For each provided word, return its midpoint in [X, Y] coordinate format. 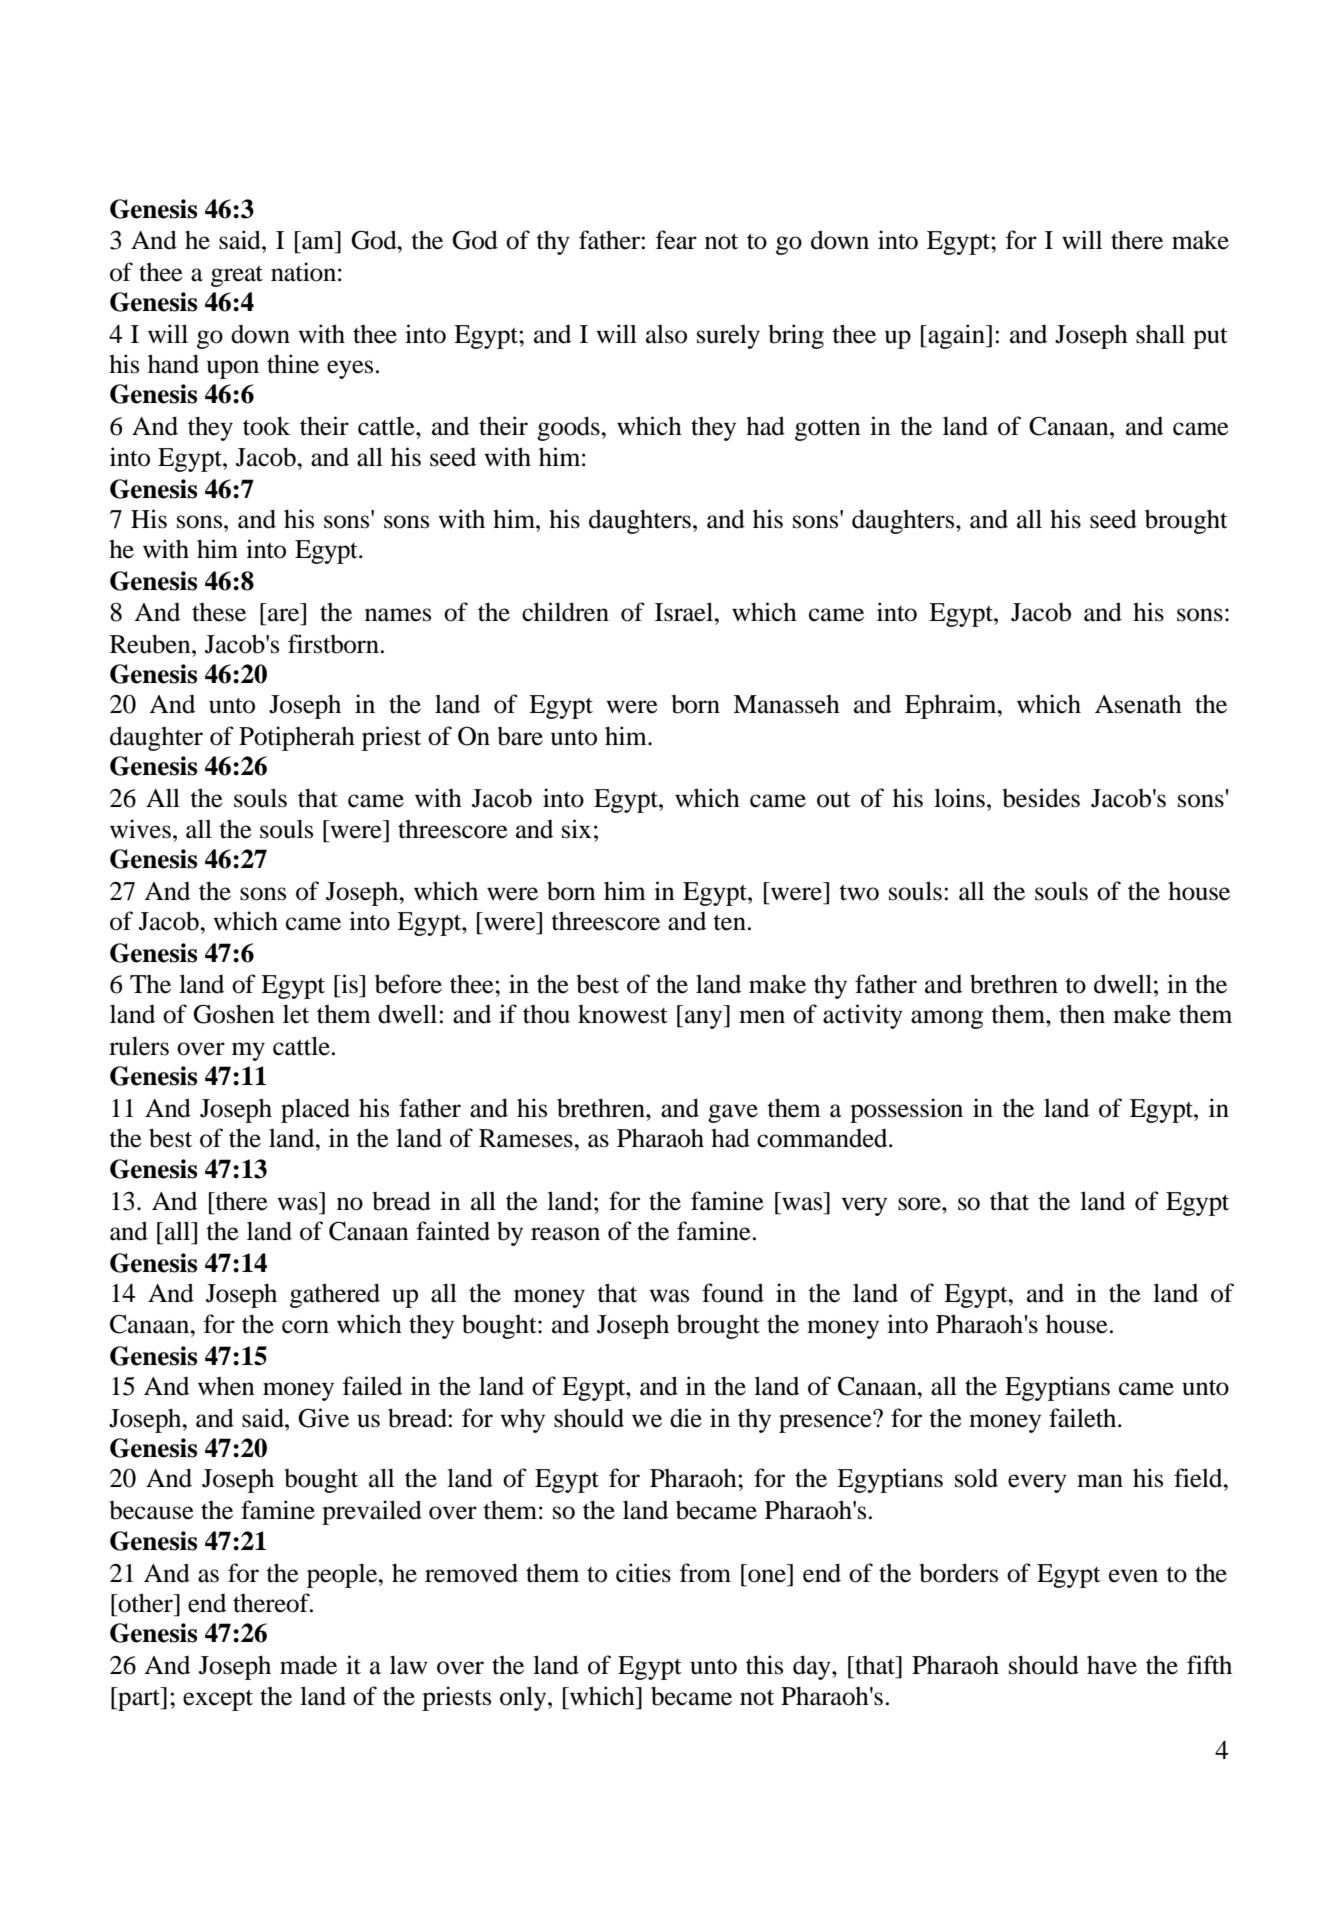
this [764, 1665]
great [237, 276]
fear [676, 240]
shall [1160, 334]
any [705, 1019]
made [308, 1665]
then [1082, 1014]
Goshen [234, 1014]
